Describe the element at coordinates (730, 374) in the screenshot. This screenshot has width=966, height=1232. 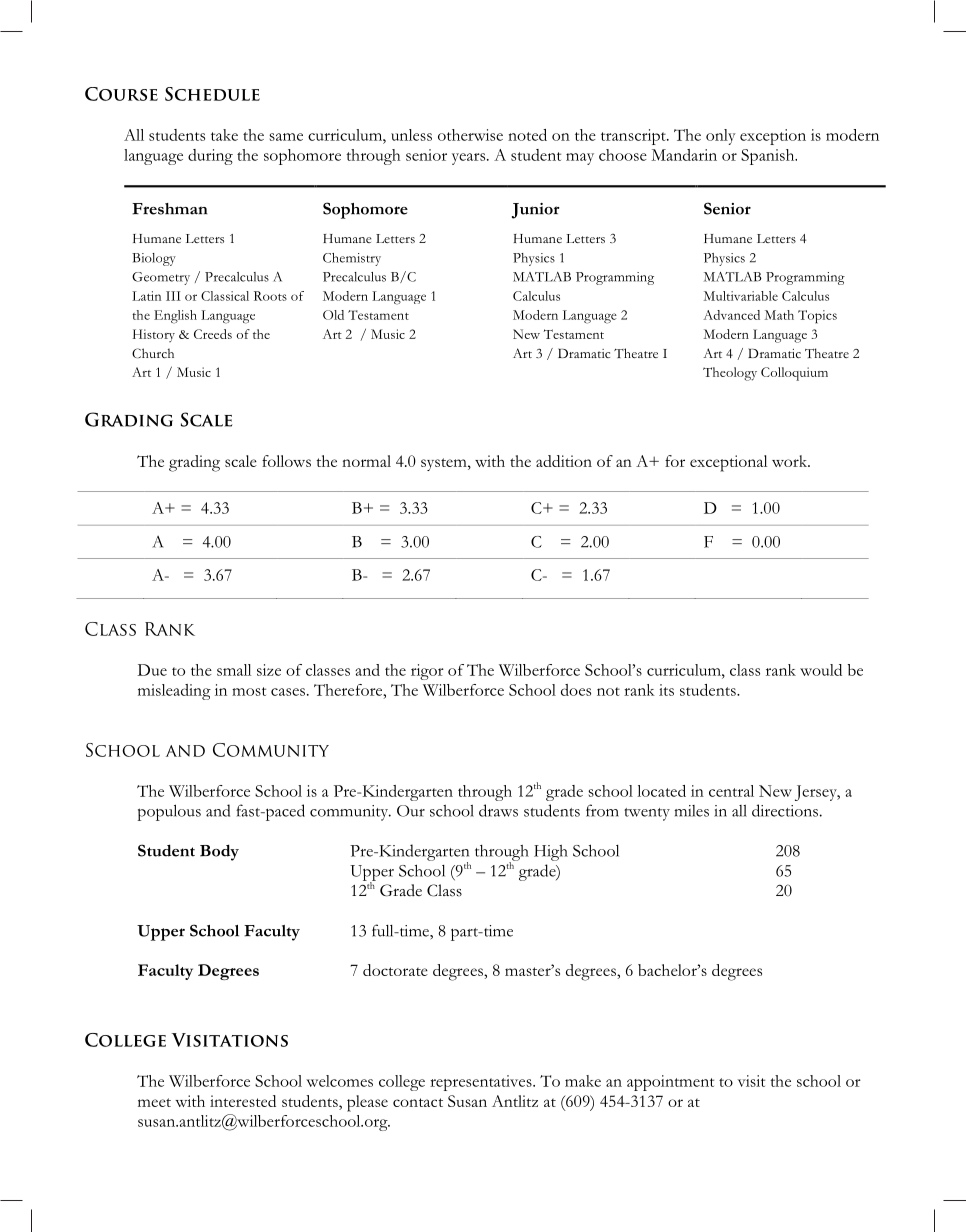
I see `Theology` at that location.
